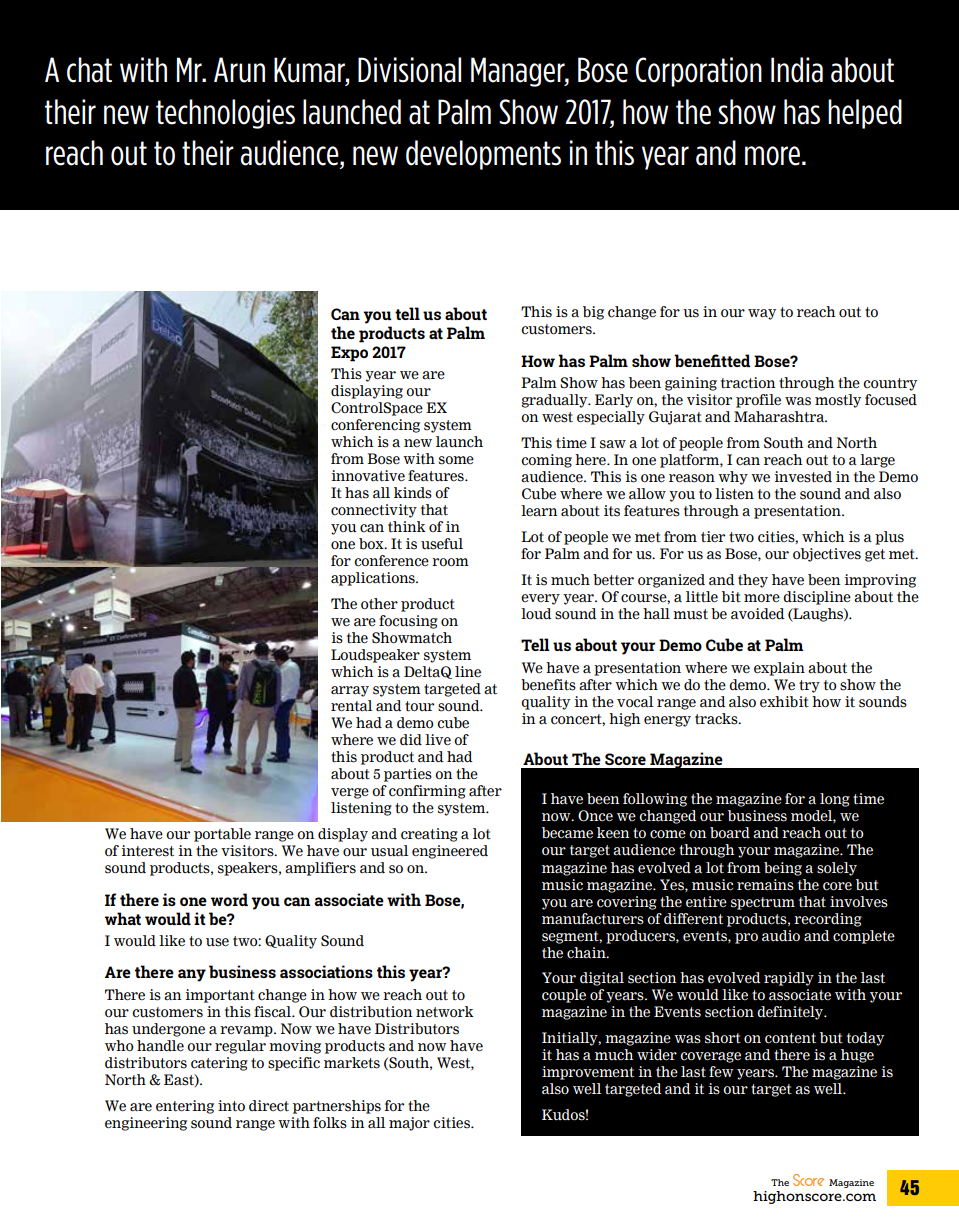  I want to click on technologies, so click(225, 114).
